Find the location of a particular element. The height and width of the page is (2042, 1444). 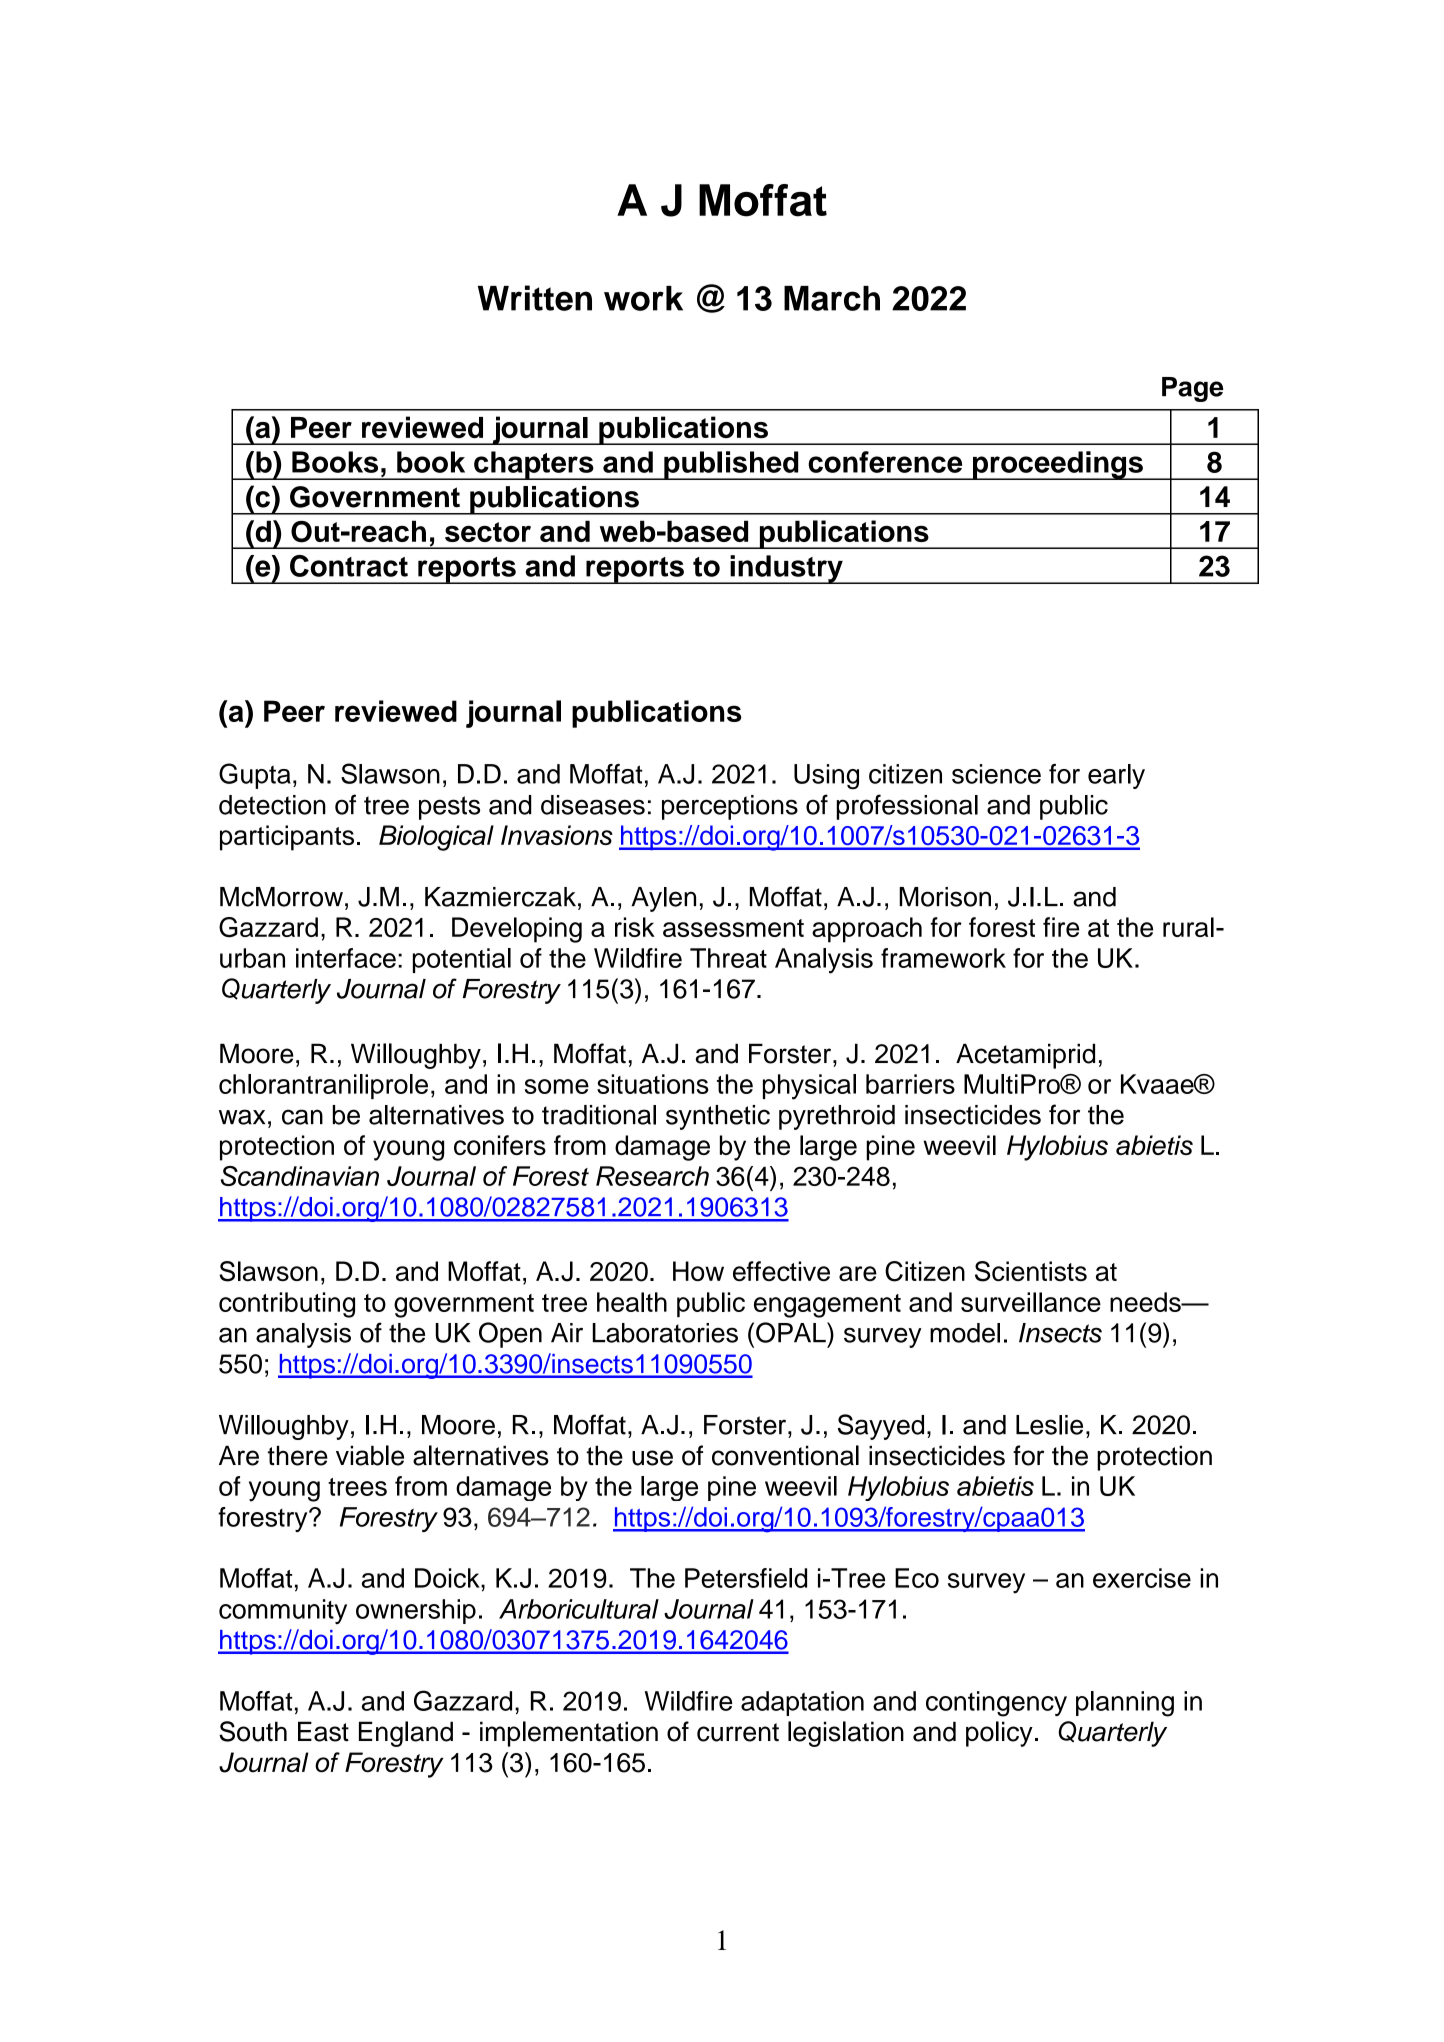

How is located at coordinates (698, 1271).
